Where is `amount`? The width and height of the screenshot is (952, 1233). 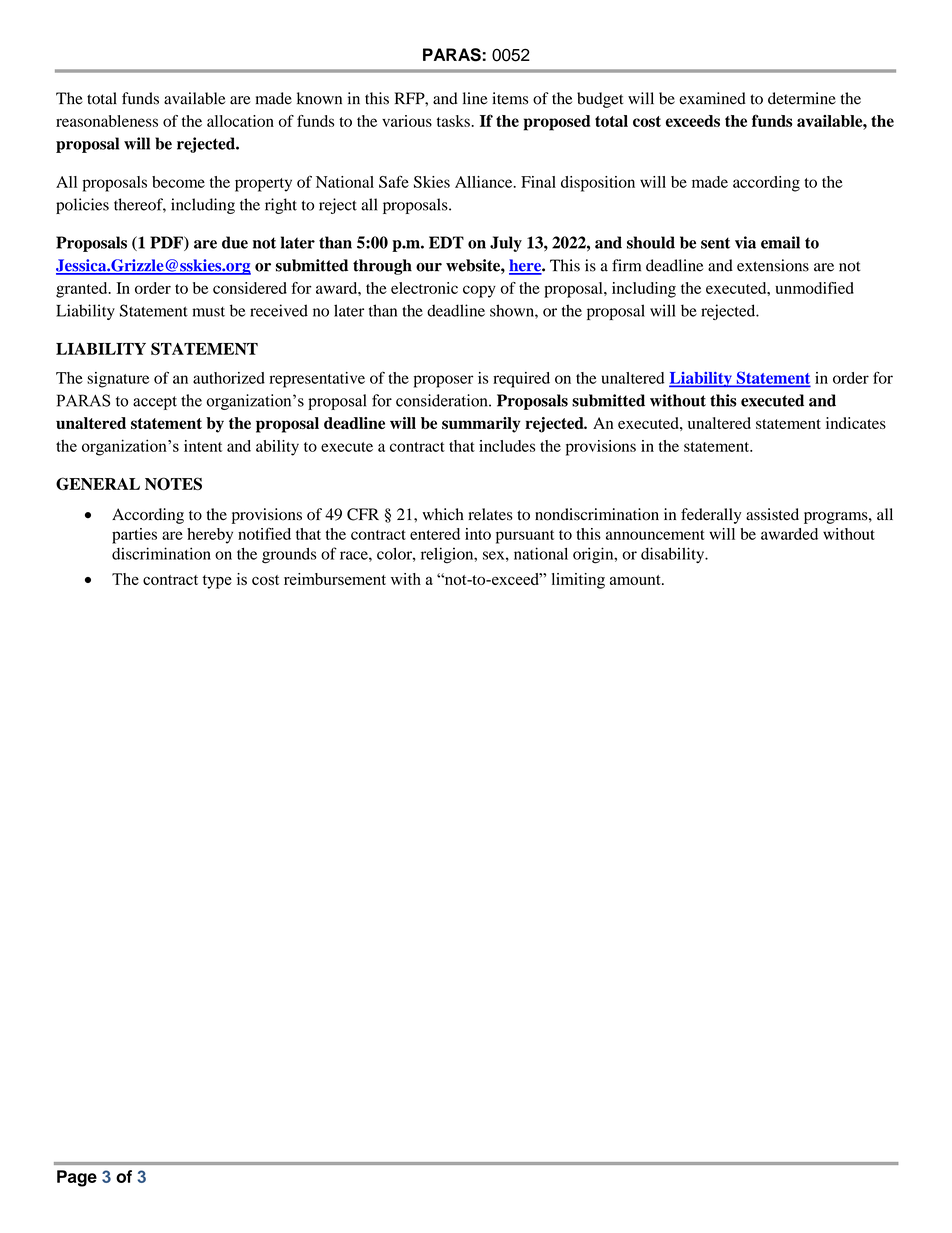
amount is located at coordinates (636, 580).
